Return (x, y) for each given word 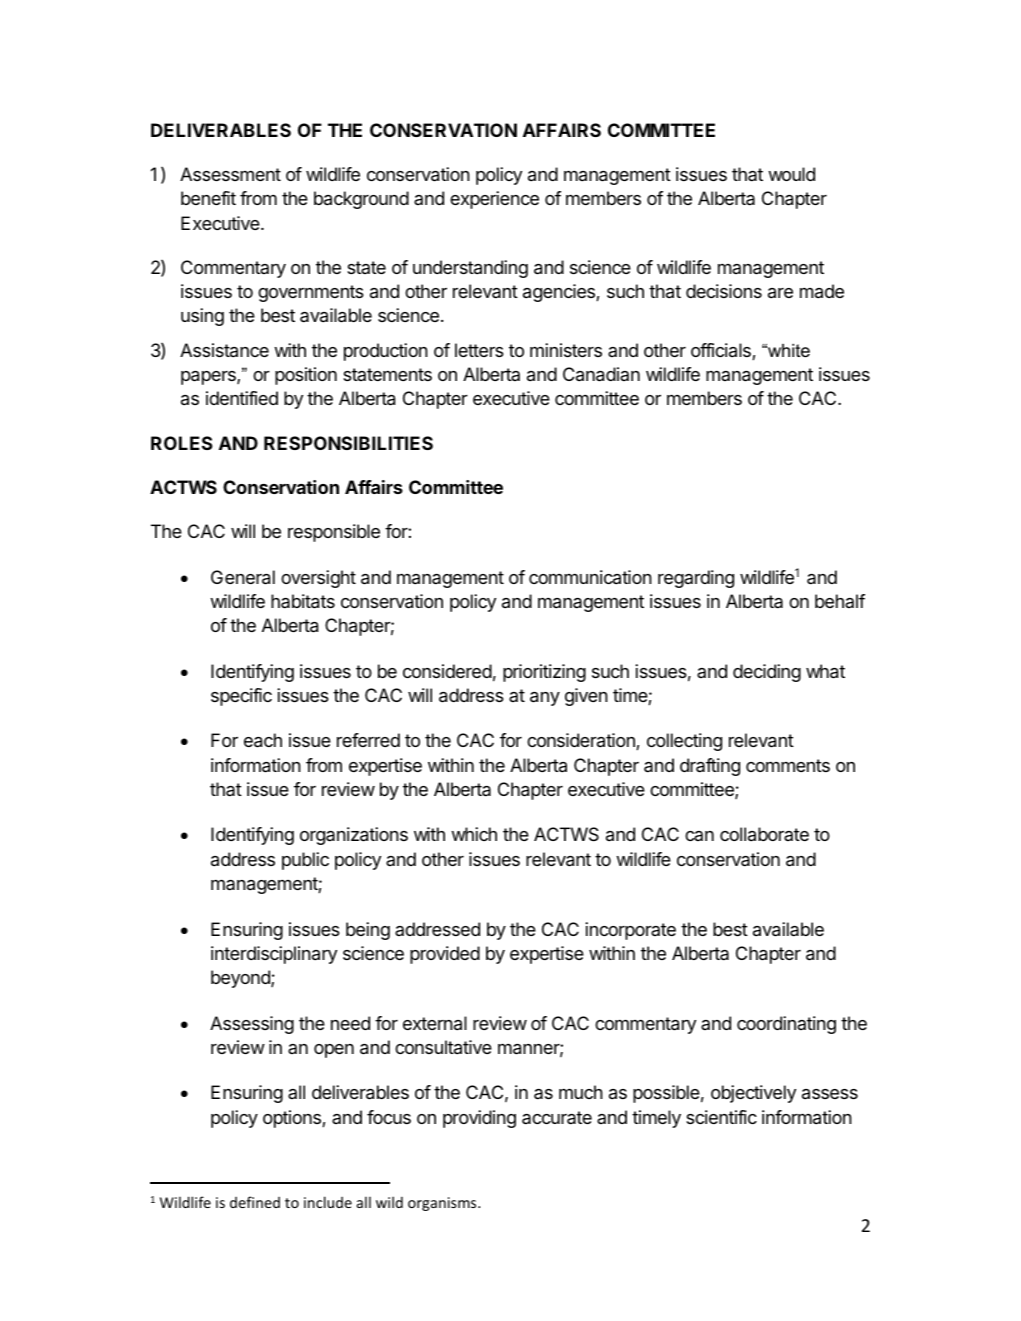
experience (494, 200)
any (545, 699)
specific (241, 697)
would (791, 174)
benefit (208, 198)
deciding (767, 673)
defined (255, 1202)
